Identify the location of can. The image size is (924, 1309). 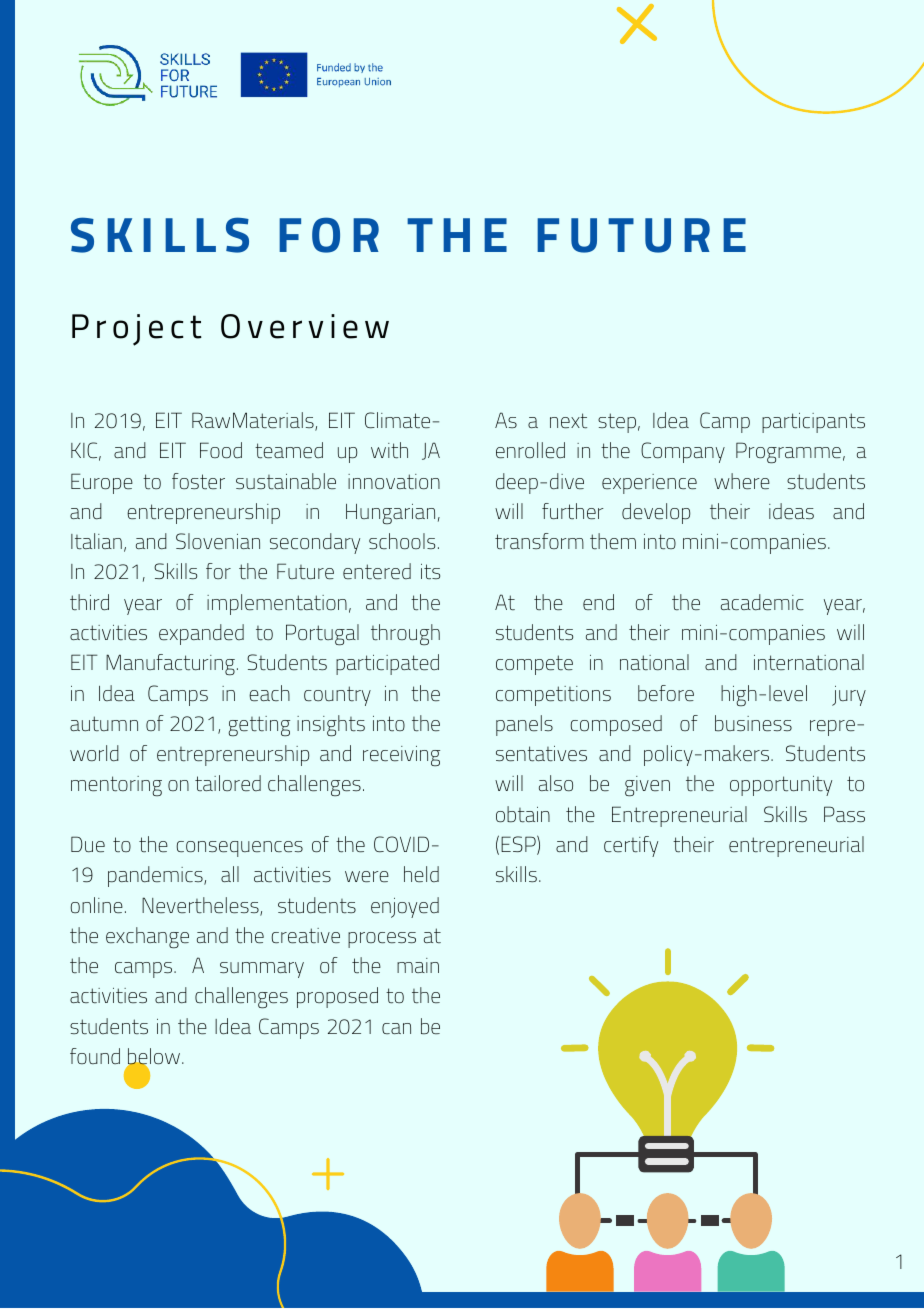
(396, 1028).
